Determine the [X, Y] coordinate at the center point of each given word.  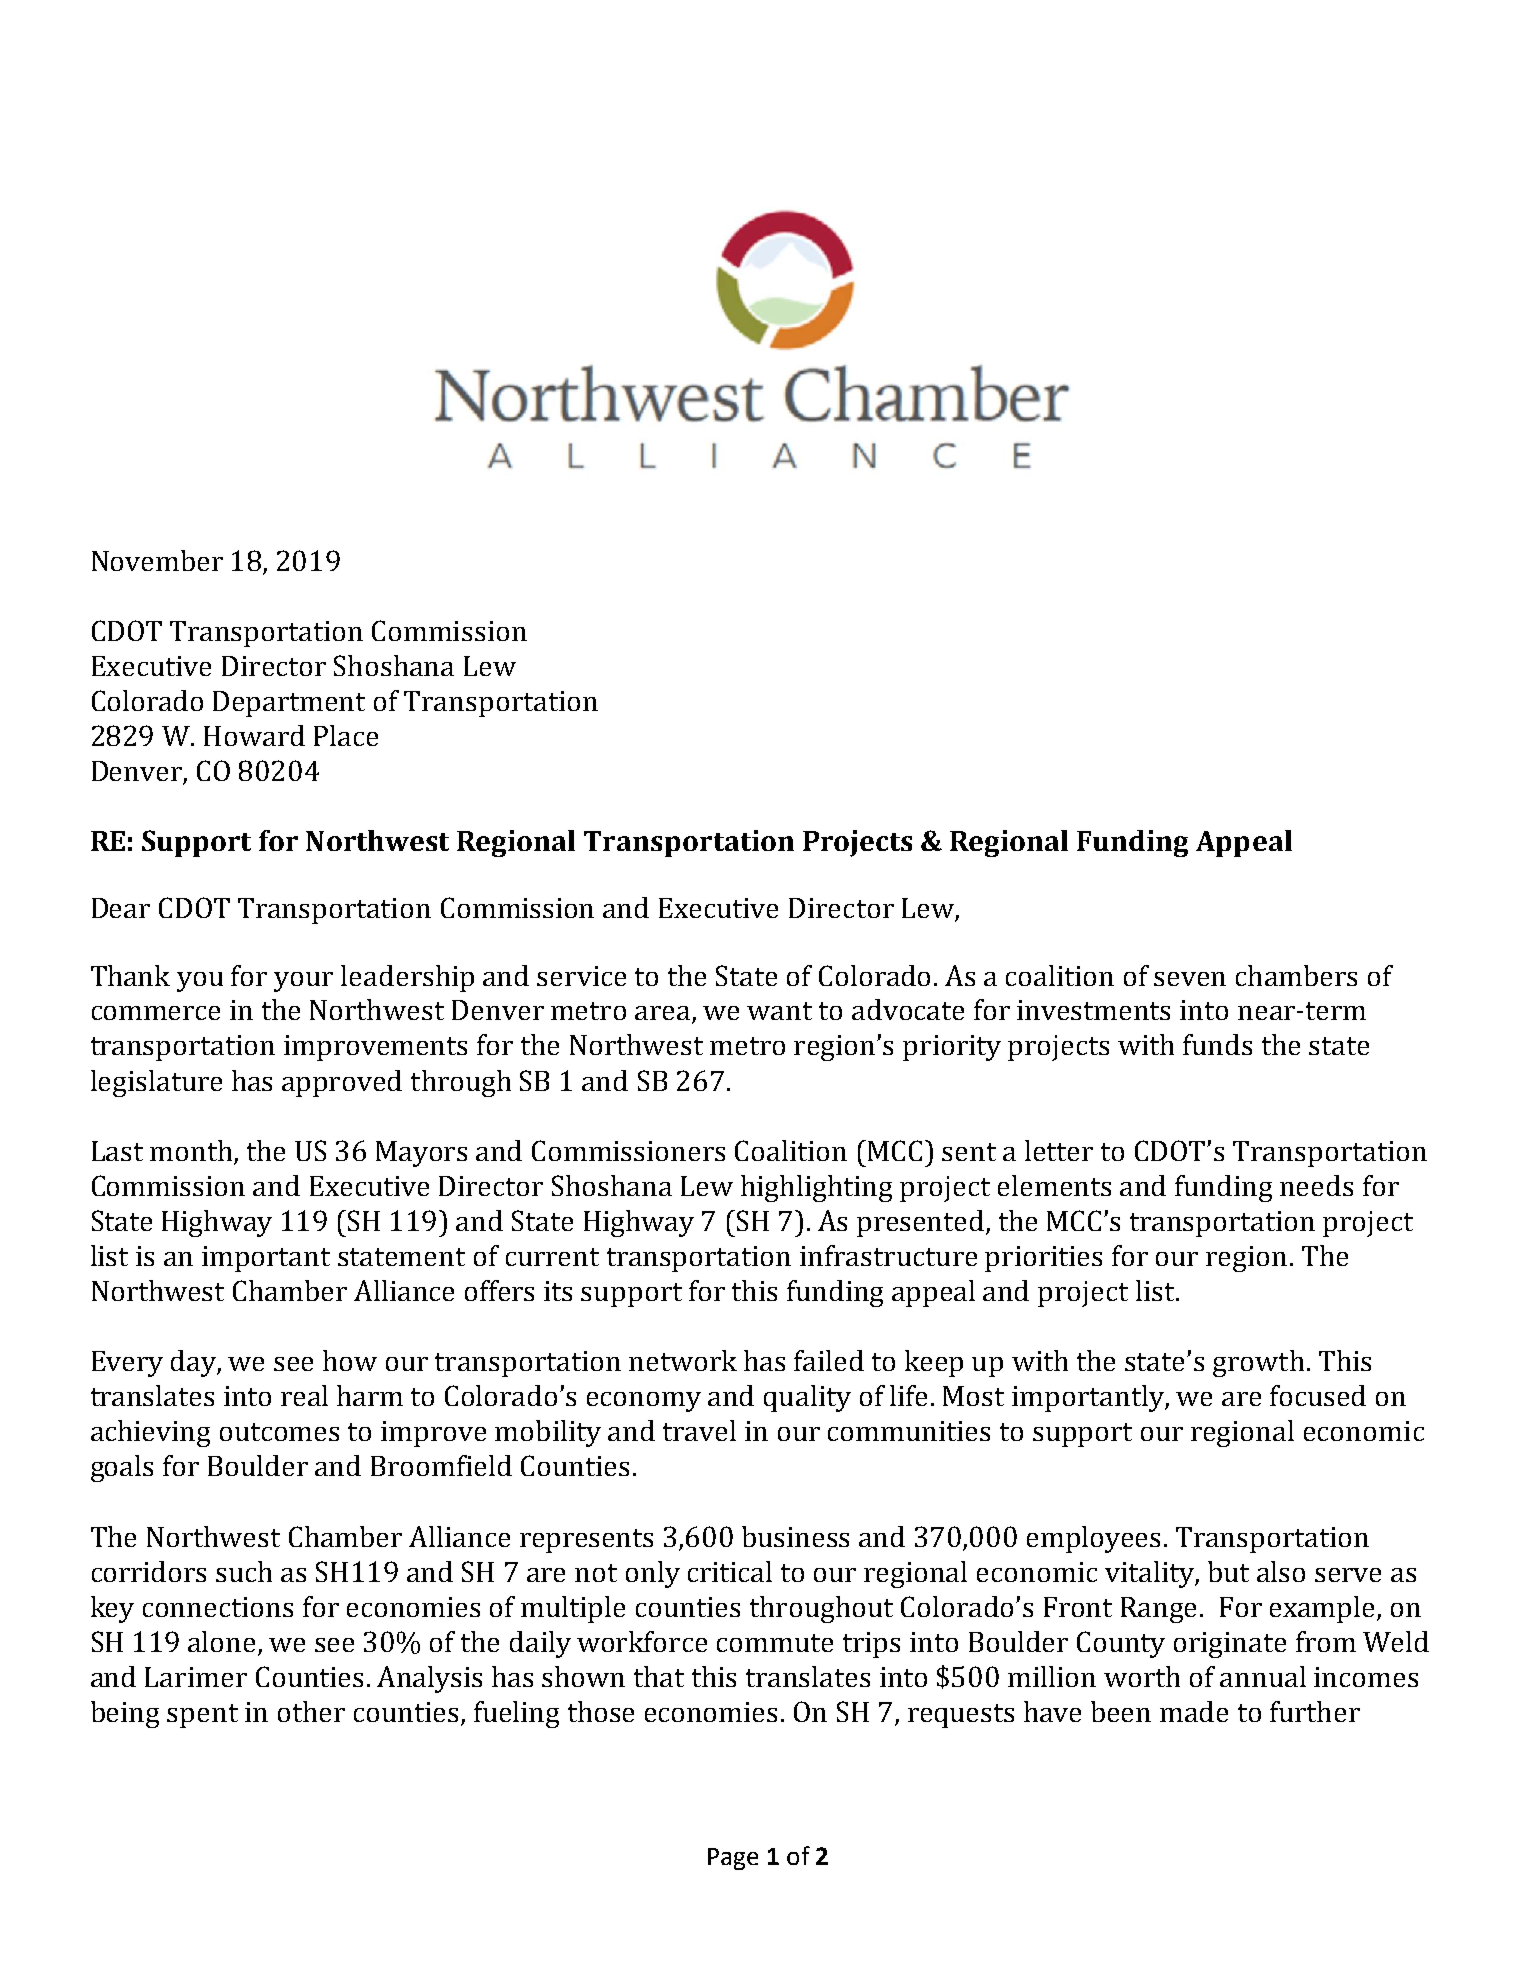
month [191, 1150]
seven [1190, 979]
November [157, 560]
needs [1316, 1185]
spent [202, 1716]
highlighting [816, 1188]
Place [346, 735]
